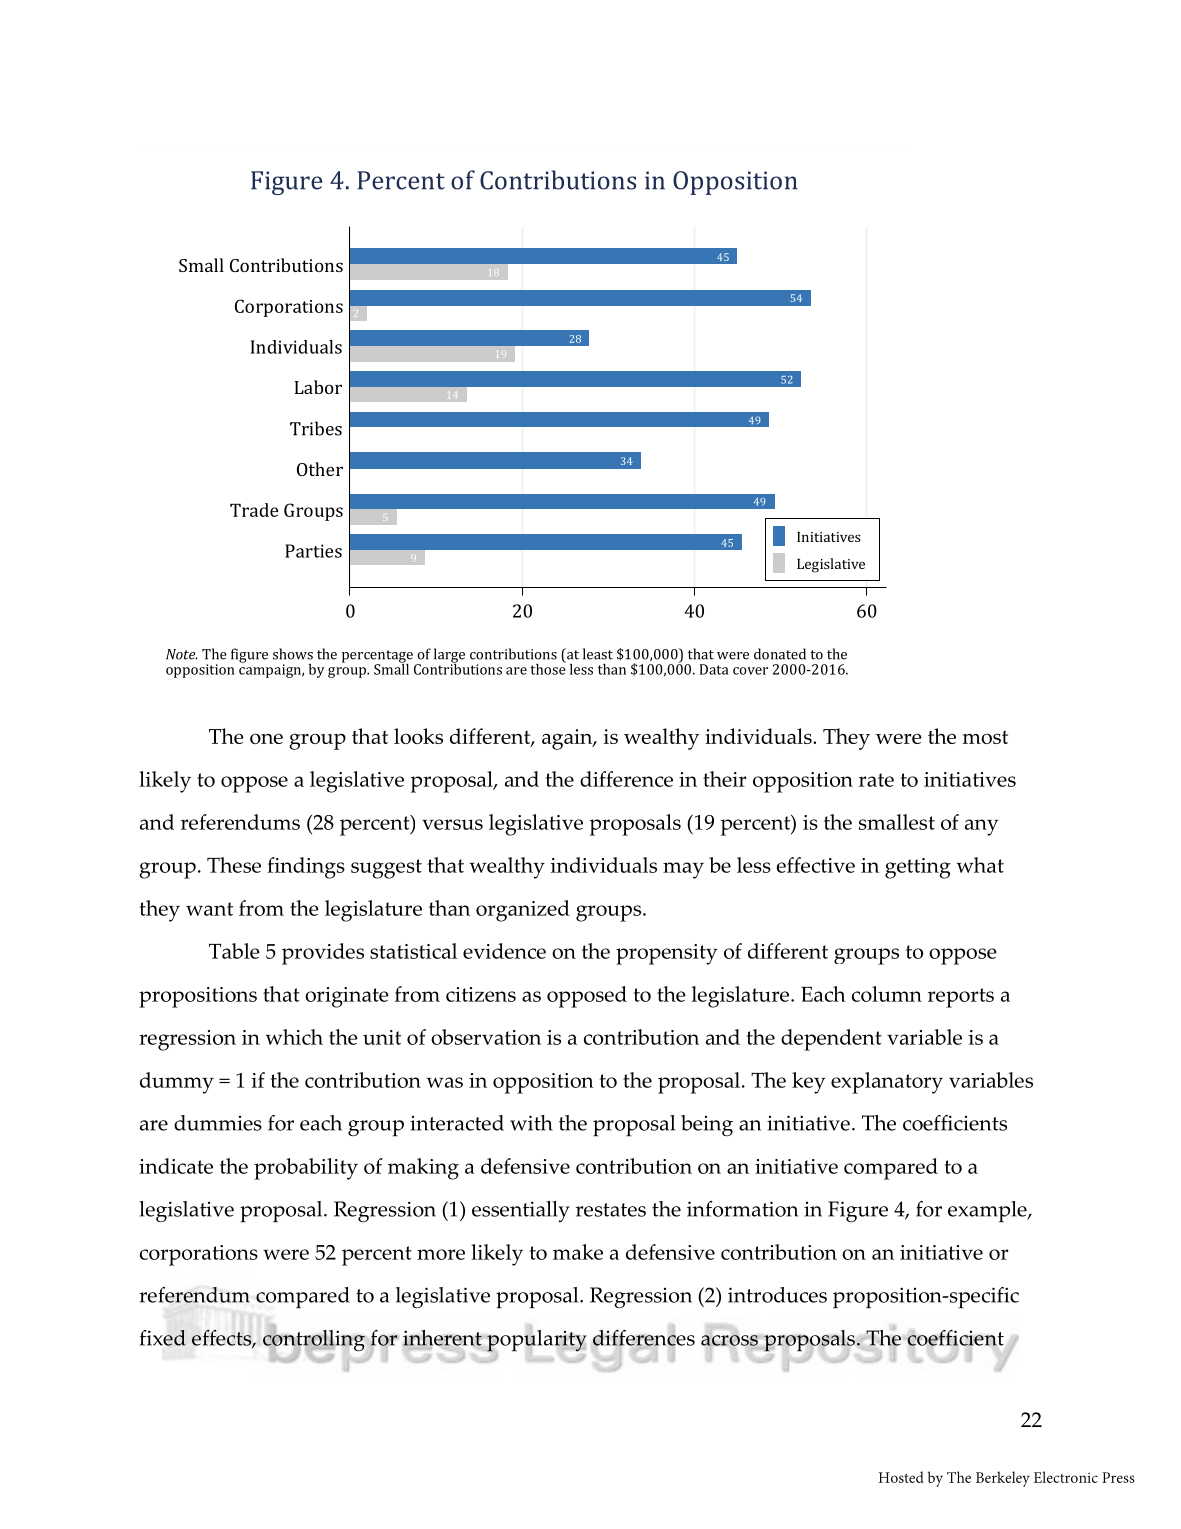 Image resolution: width=1181 pixels, height=1529 pixels. What do you see at coordinates (314, 1340) in the page?
I see `controlling` at bounding box center [314, 1340].
